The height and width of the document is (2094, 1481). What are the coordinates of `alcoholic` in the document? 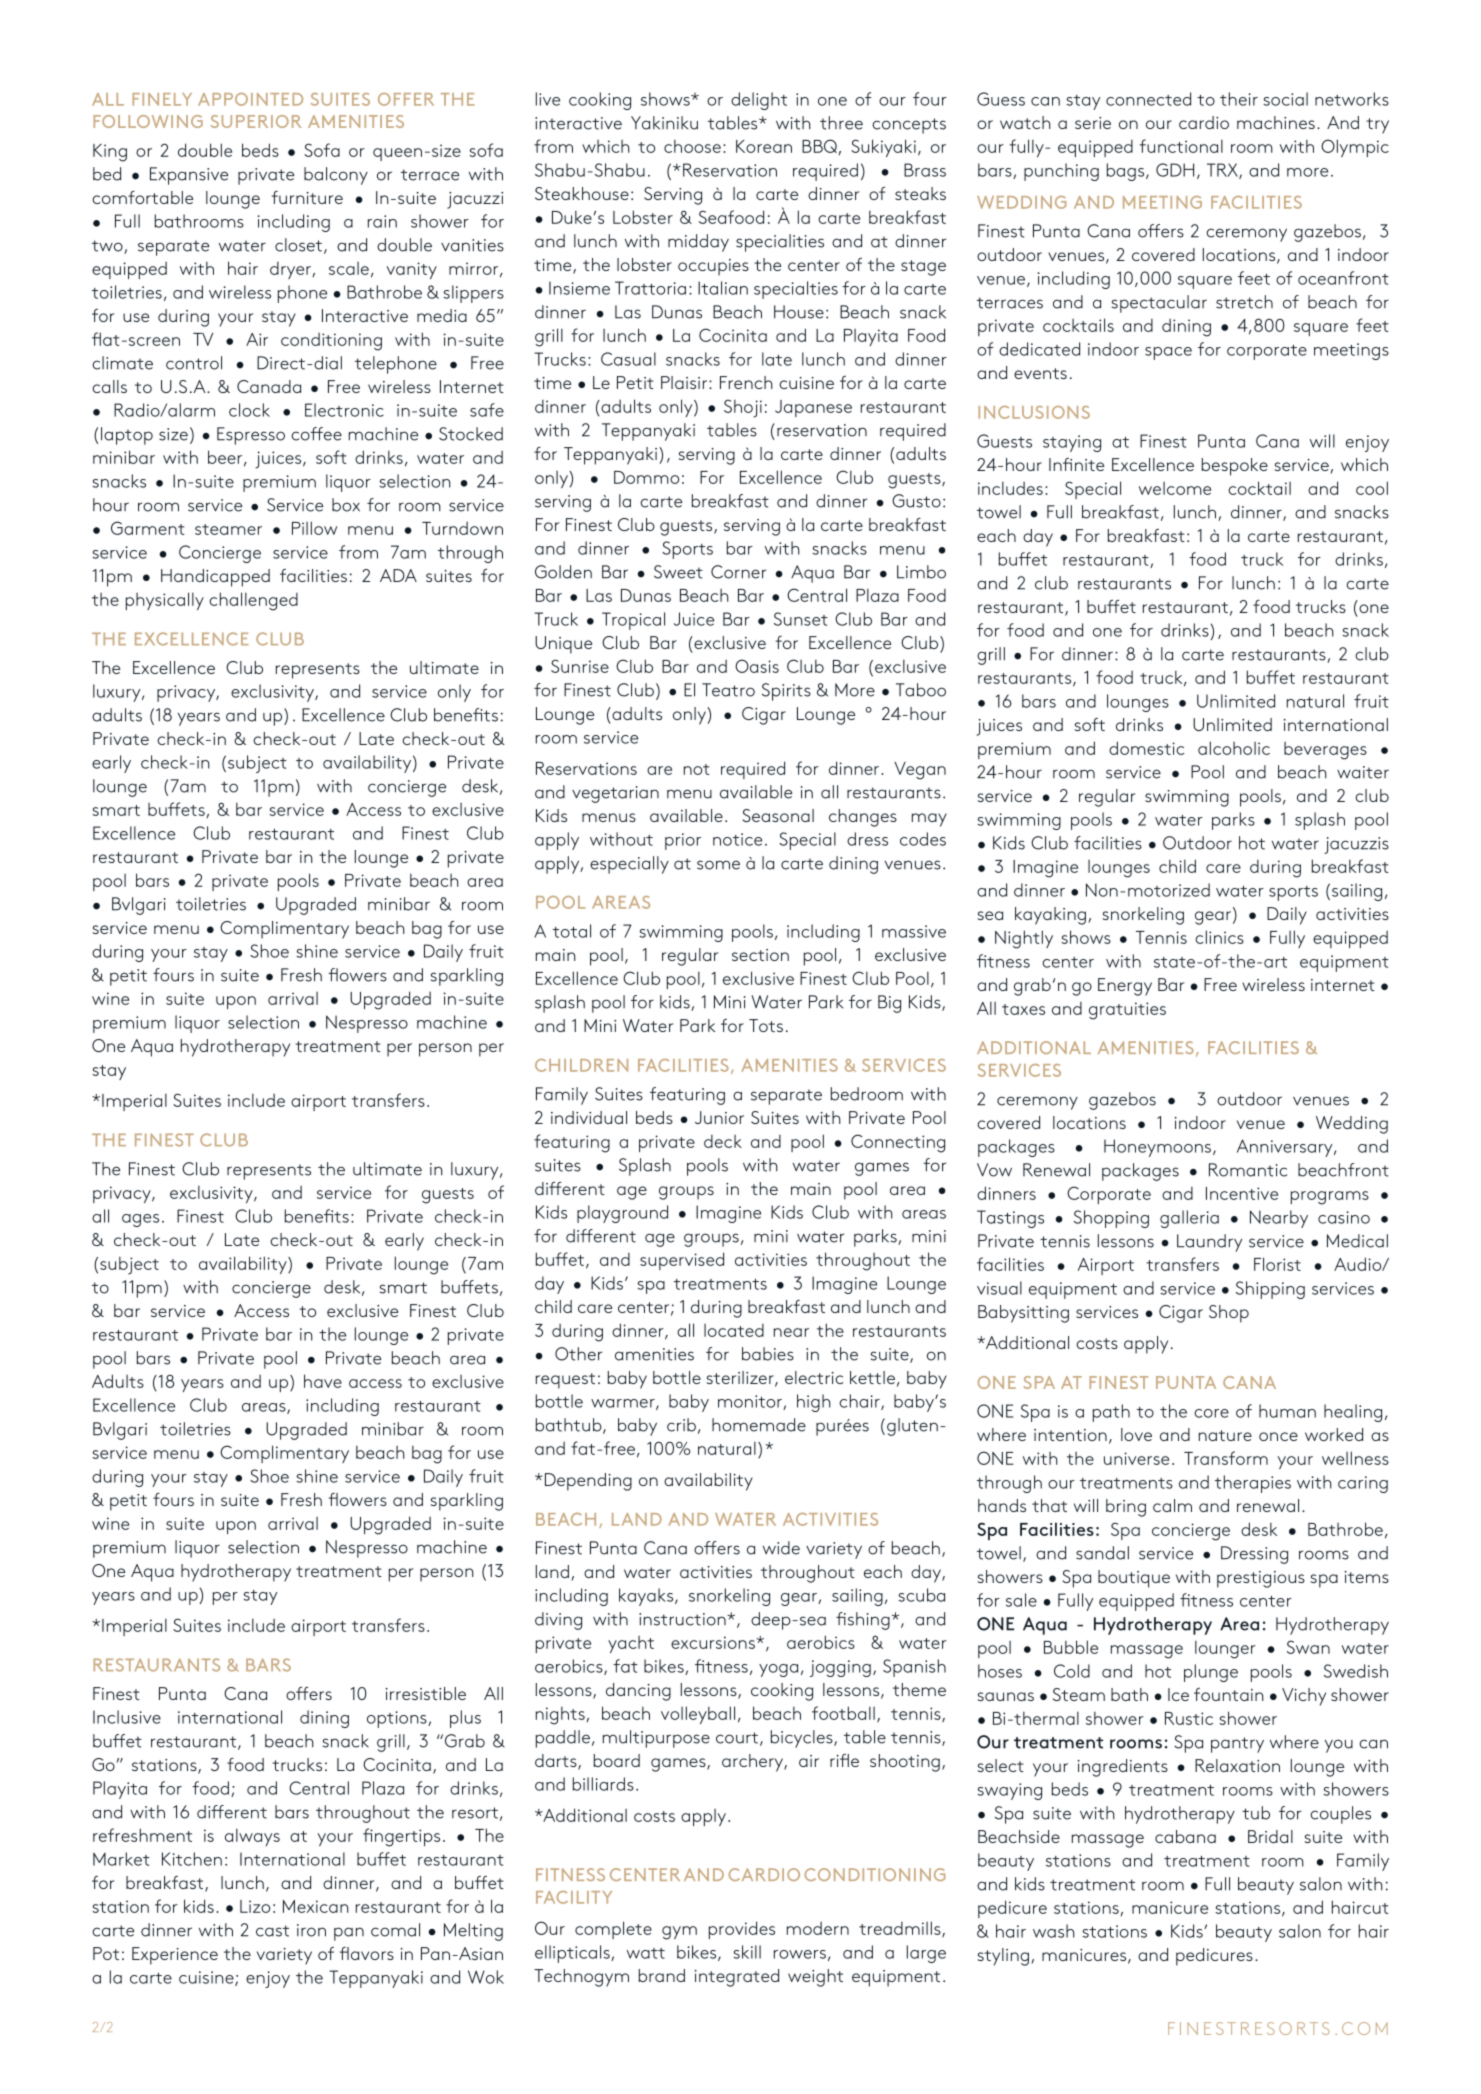 It's located at (1234, 748).
